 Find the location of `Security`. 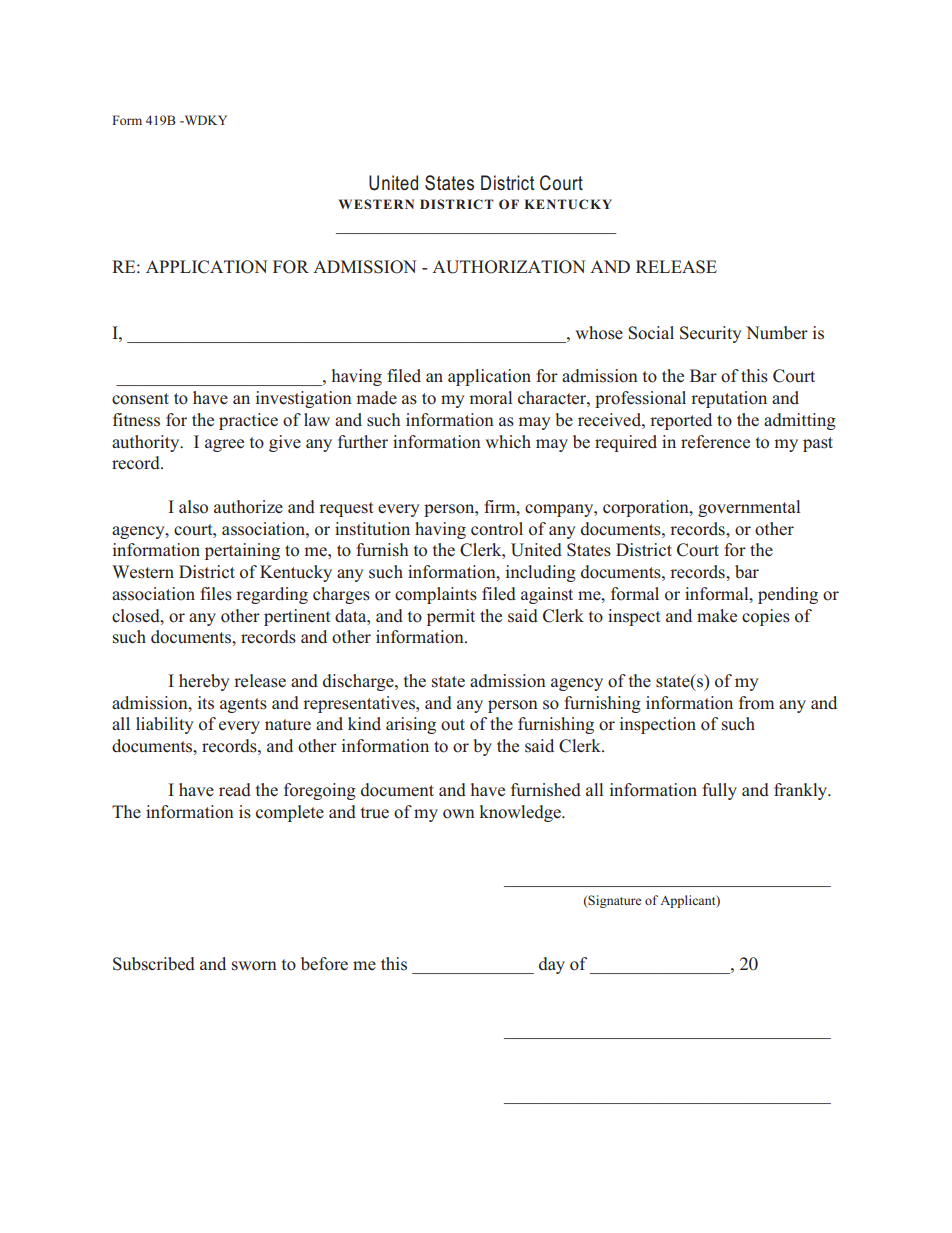

Security is located at coordinates (711, 334).
